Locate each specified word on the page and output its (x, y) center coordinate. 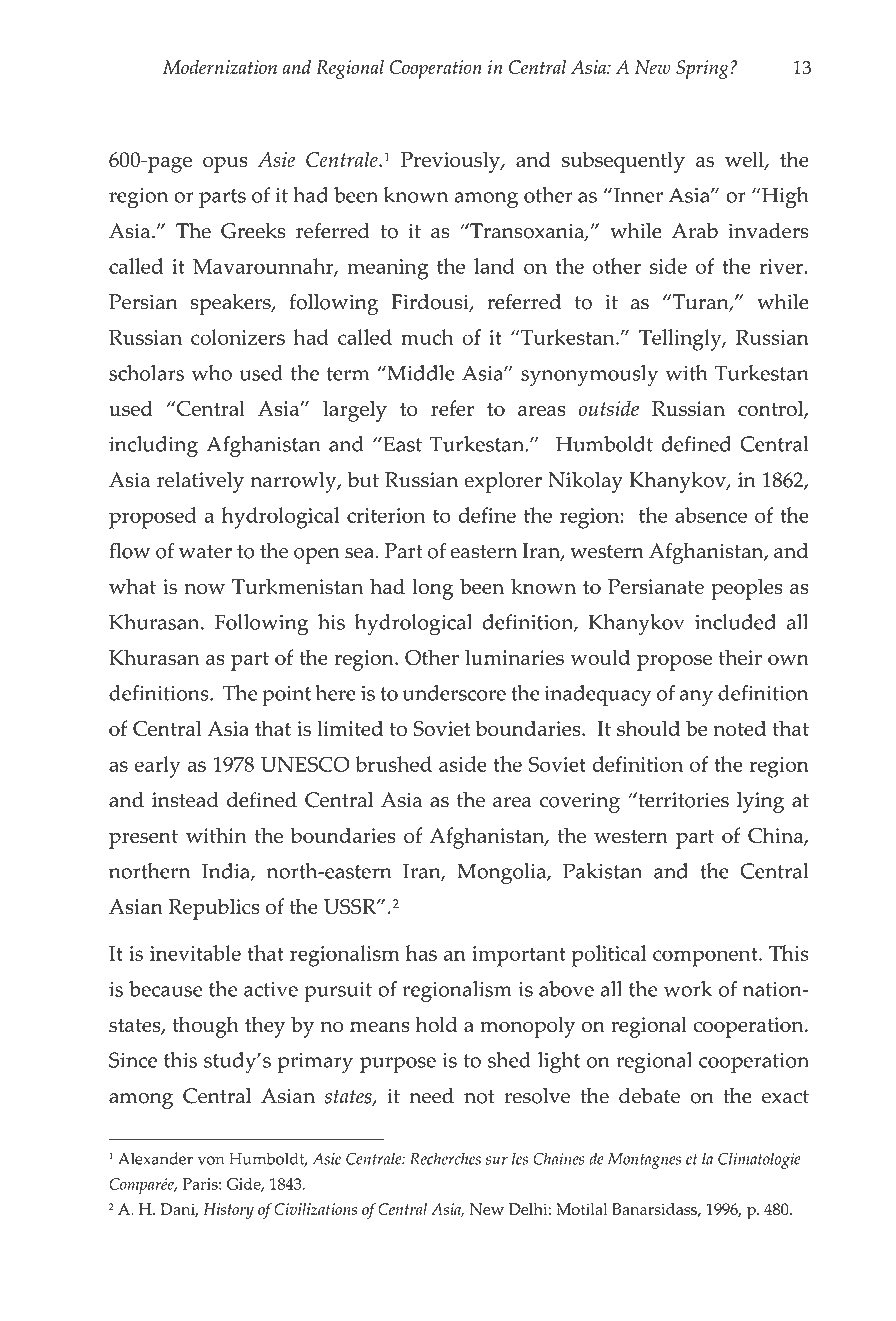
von (211, 1160)
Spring (702, 69)
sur (497, 1160)
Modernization (220, 67)
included (735, 622)
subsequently (623, 162)
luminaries (514, 657)
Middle (420, 373)
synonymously (589, 376)
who (212, 373)
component (706, 957)
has (421, 953)
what (132, 586)
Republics (214, 909)
